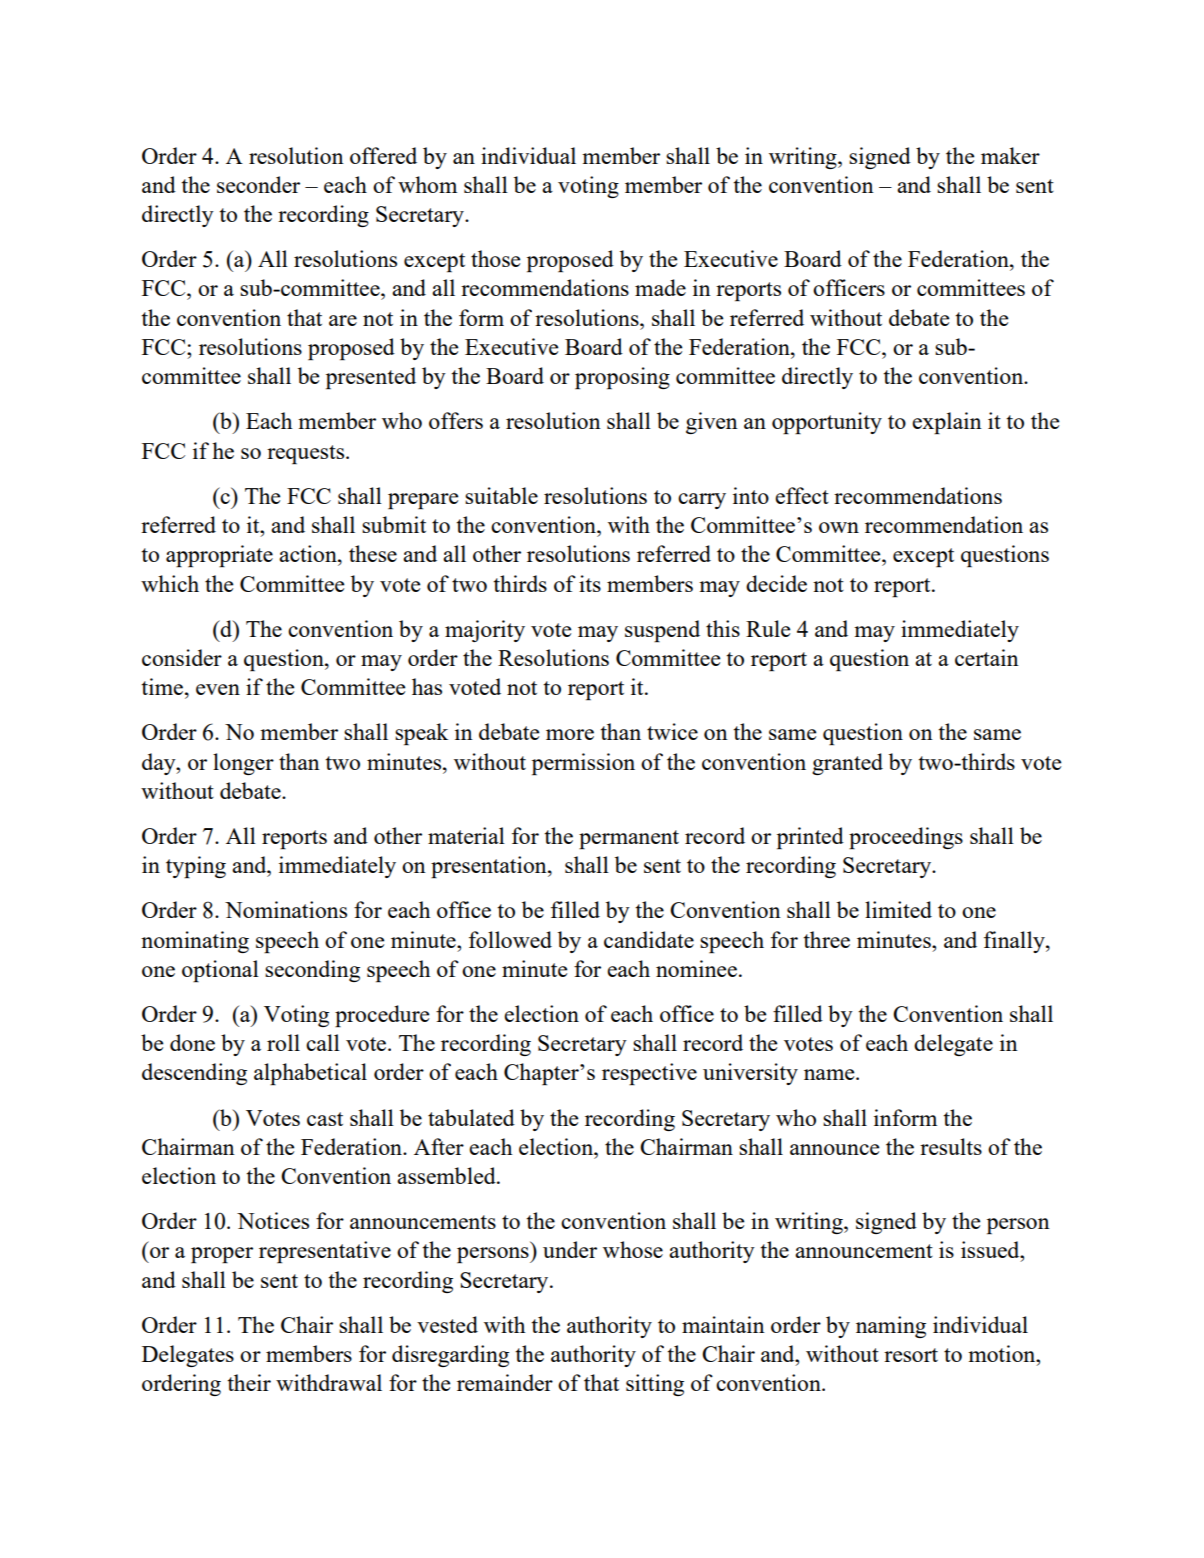 The image size is (1204, 1558). What do you see at coordinates (243, 764) in the document?
I see `longer` at bounding box center [243, 764].
